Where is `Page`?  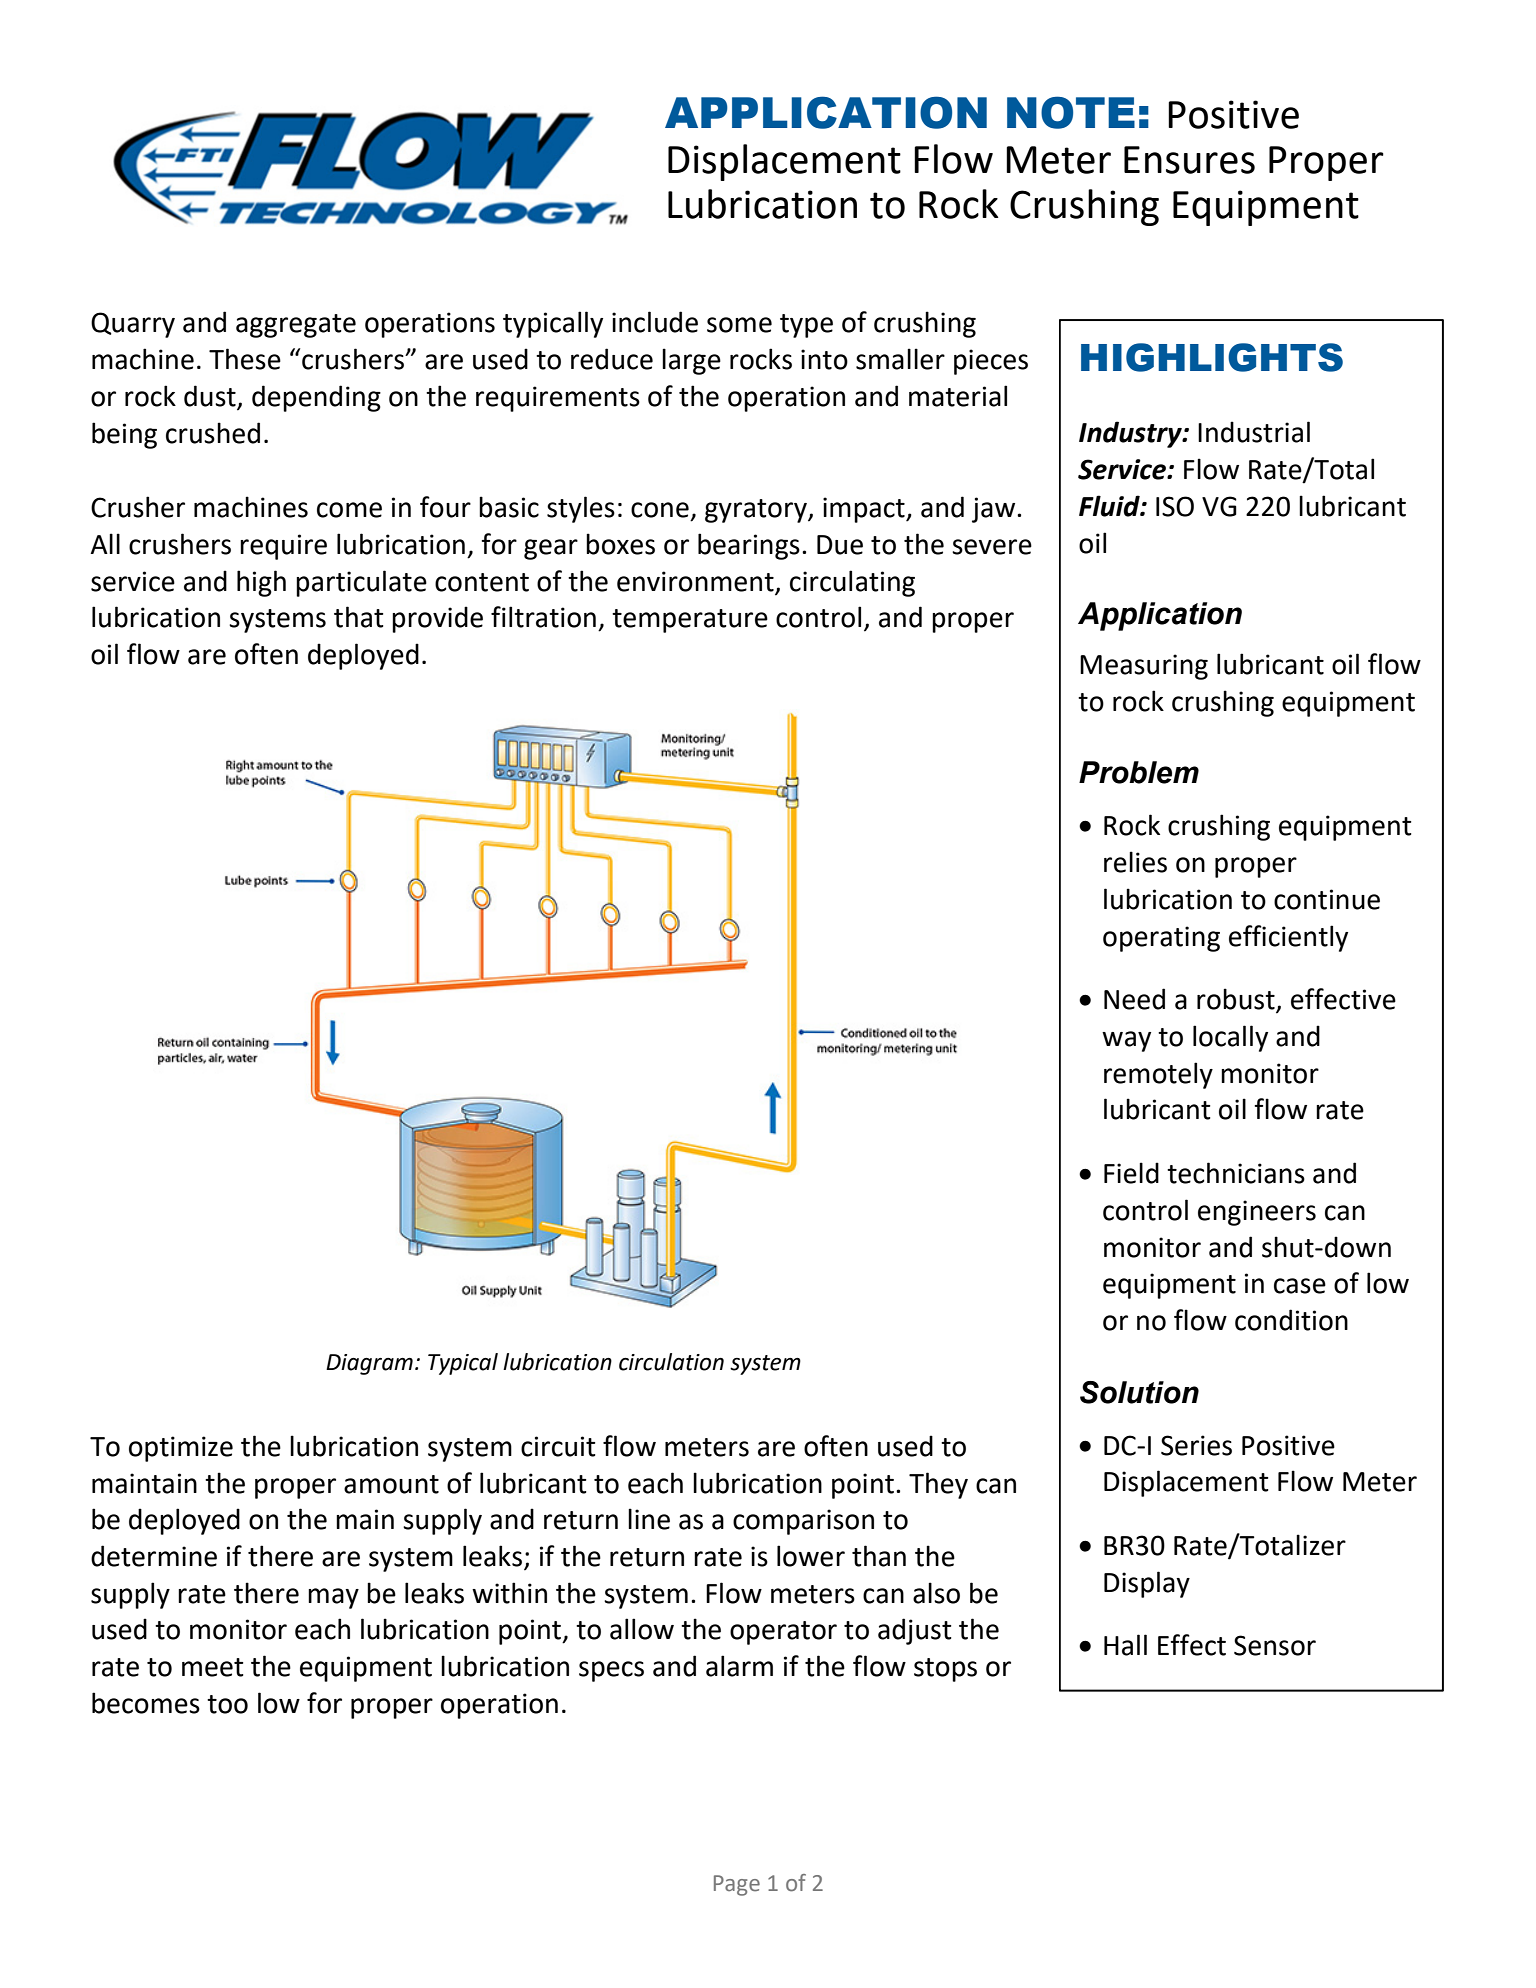 Page is located at coordinates (737, 1885).
